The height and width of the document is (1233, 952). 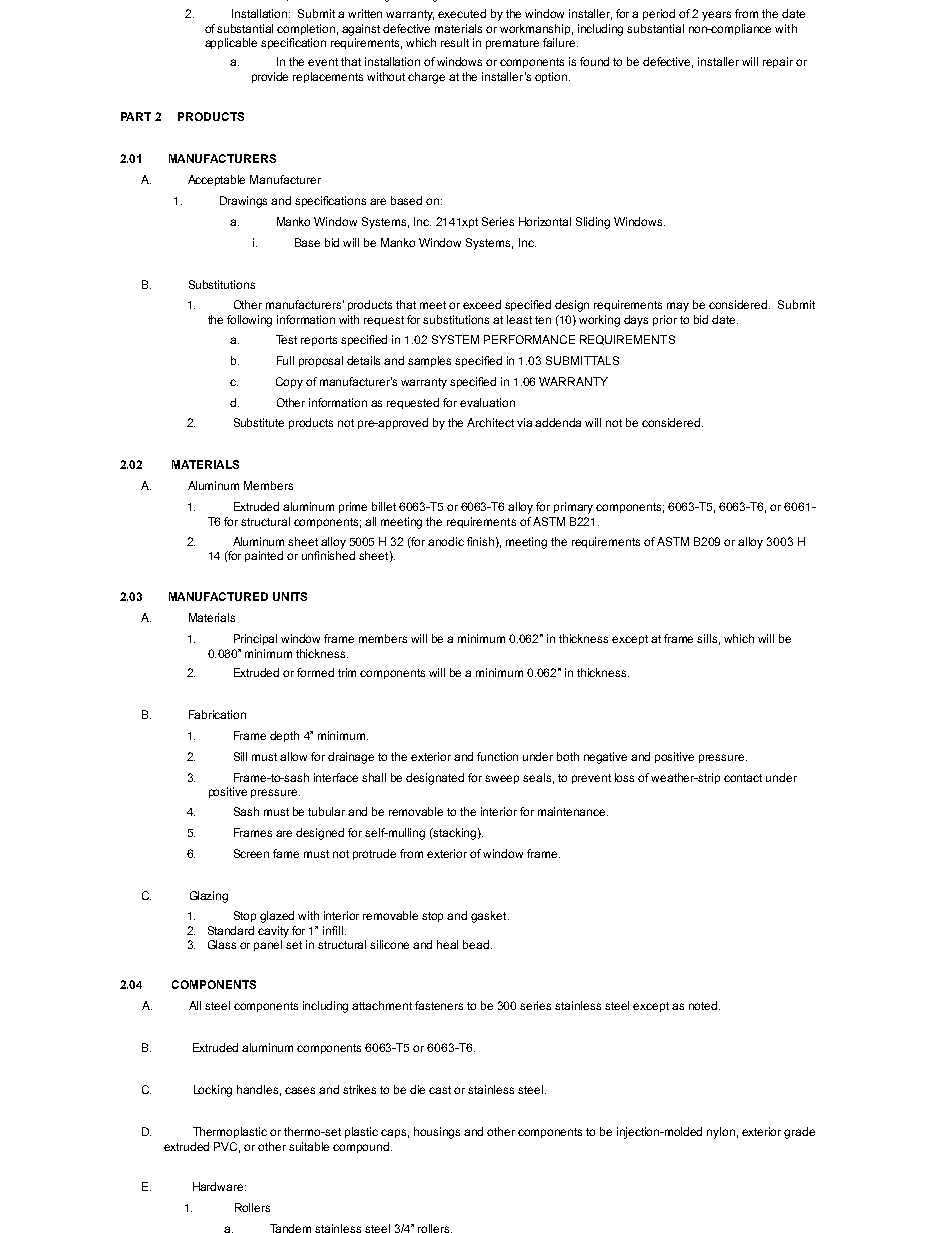 What do you see at coordinates (249, 321) in the document?
I see `following` at bounding box center [249, 321].
